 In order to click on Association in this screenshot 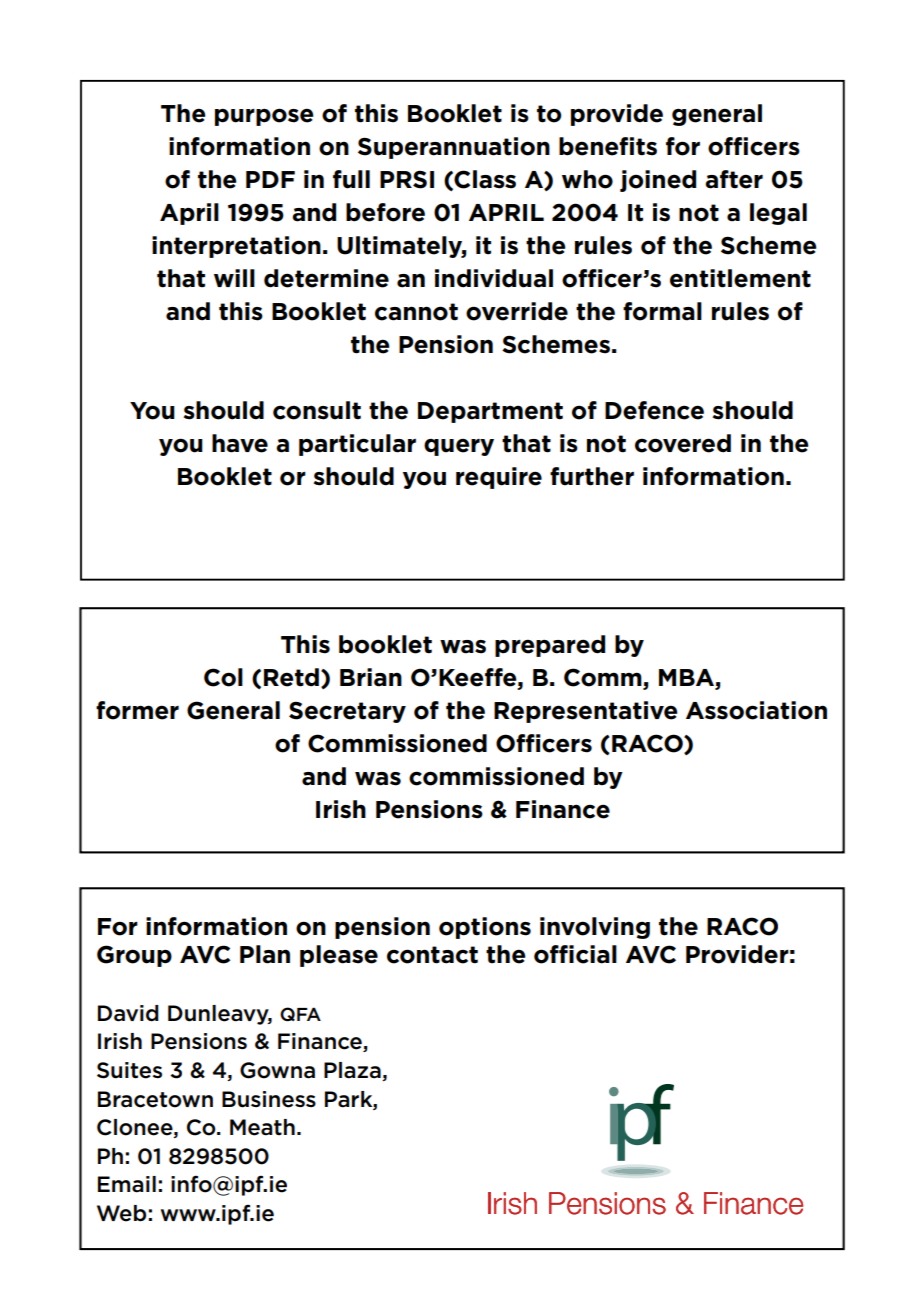, I will do `click(756, 710)`.
